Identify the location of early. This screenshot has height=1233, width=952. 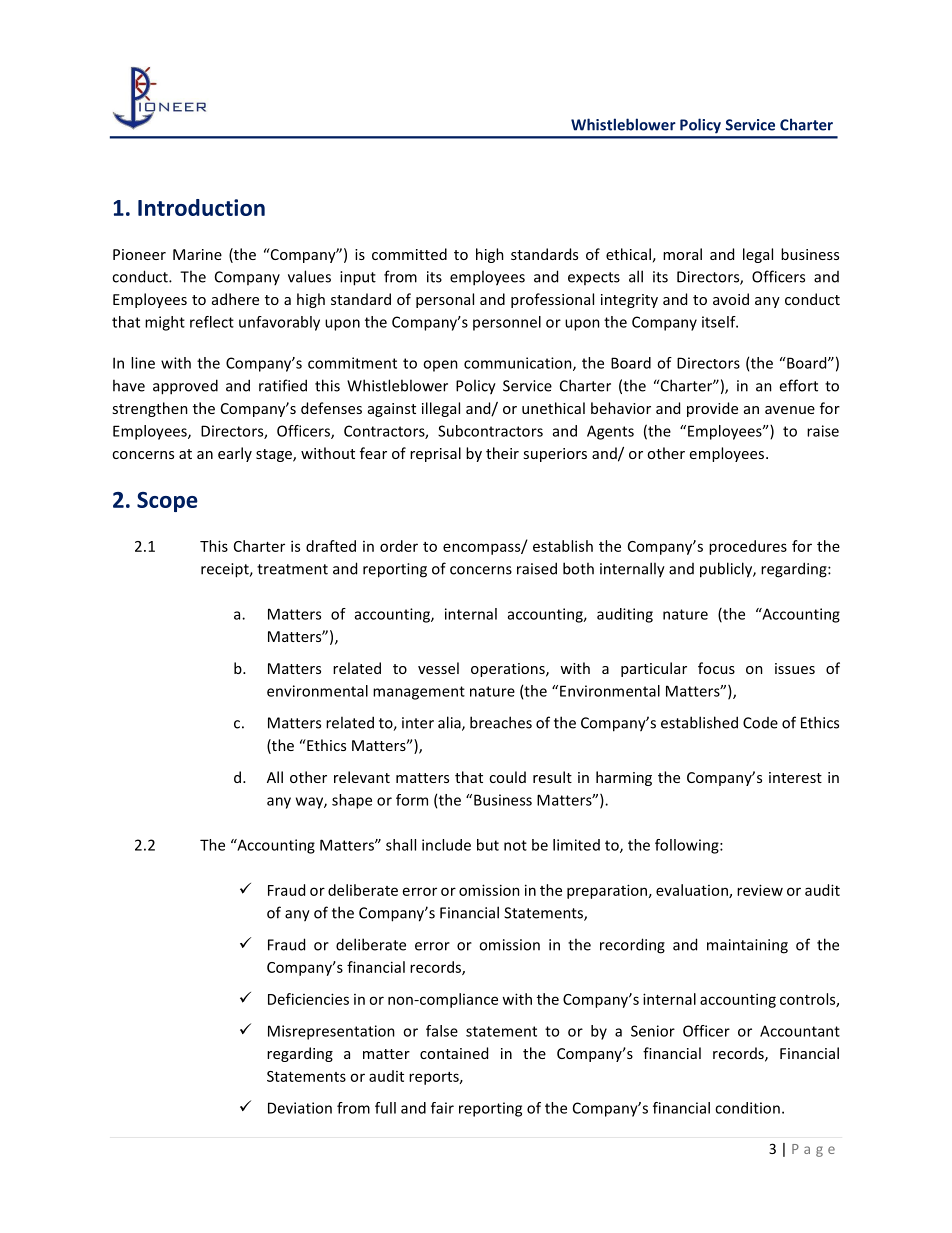
(235, 454).
